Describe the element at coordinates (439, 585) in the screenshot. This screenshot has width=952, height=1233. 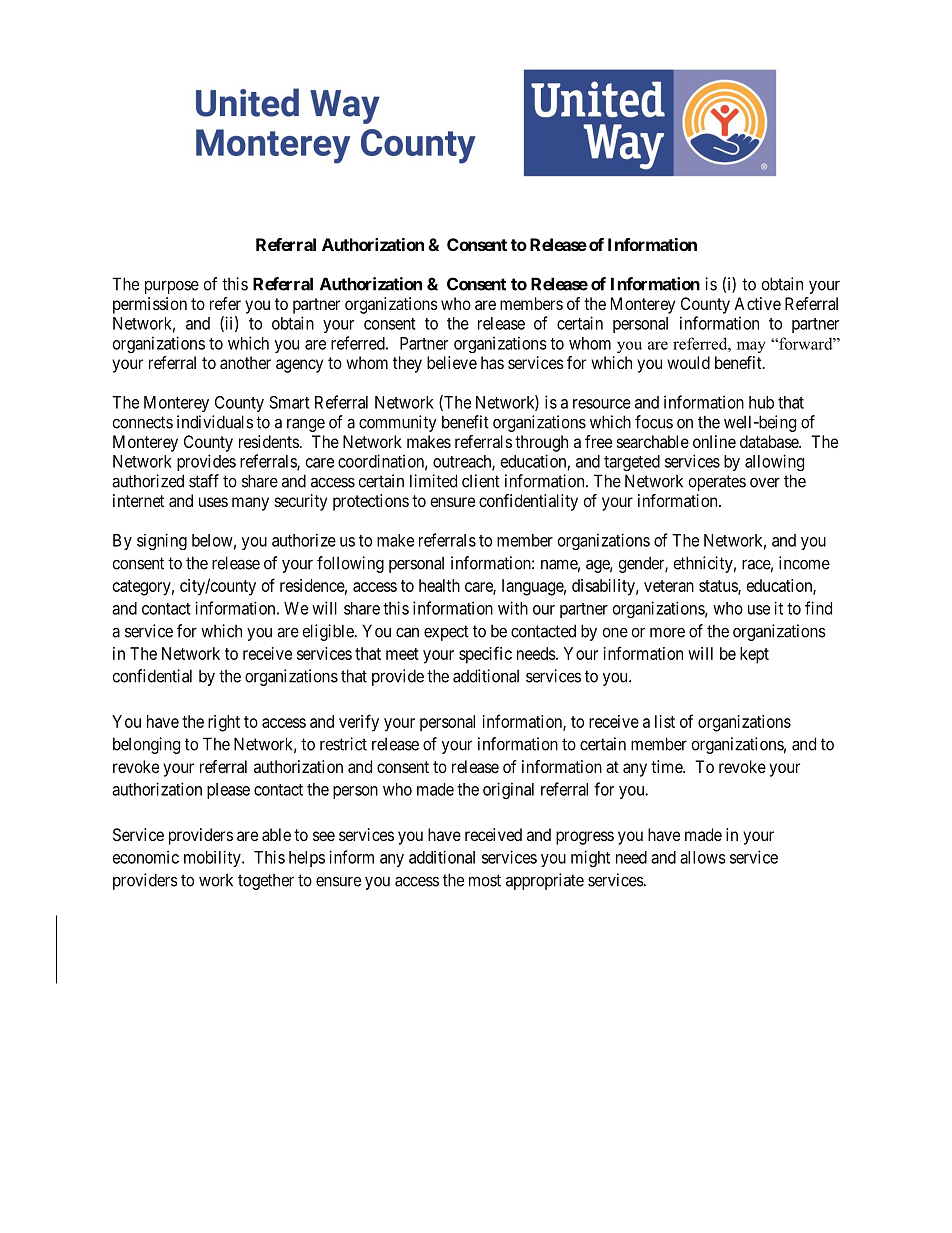
I see `health` at that location.
